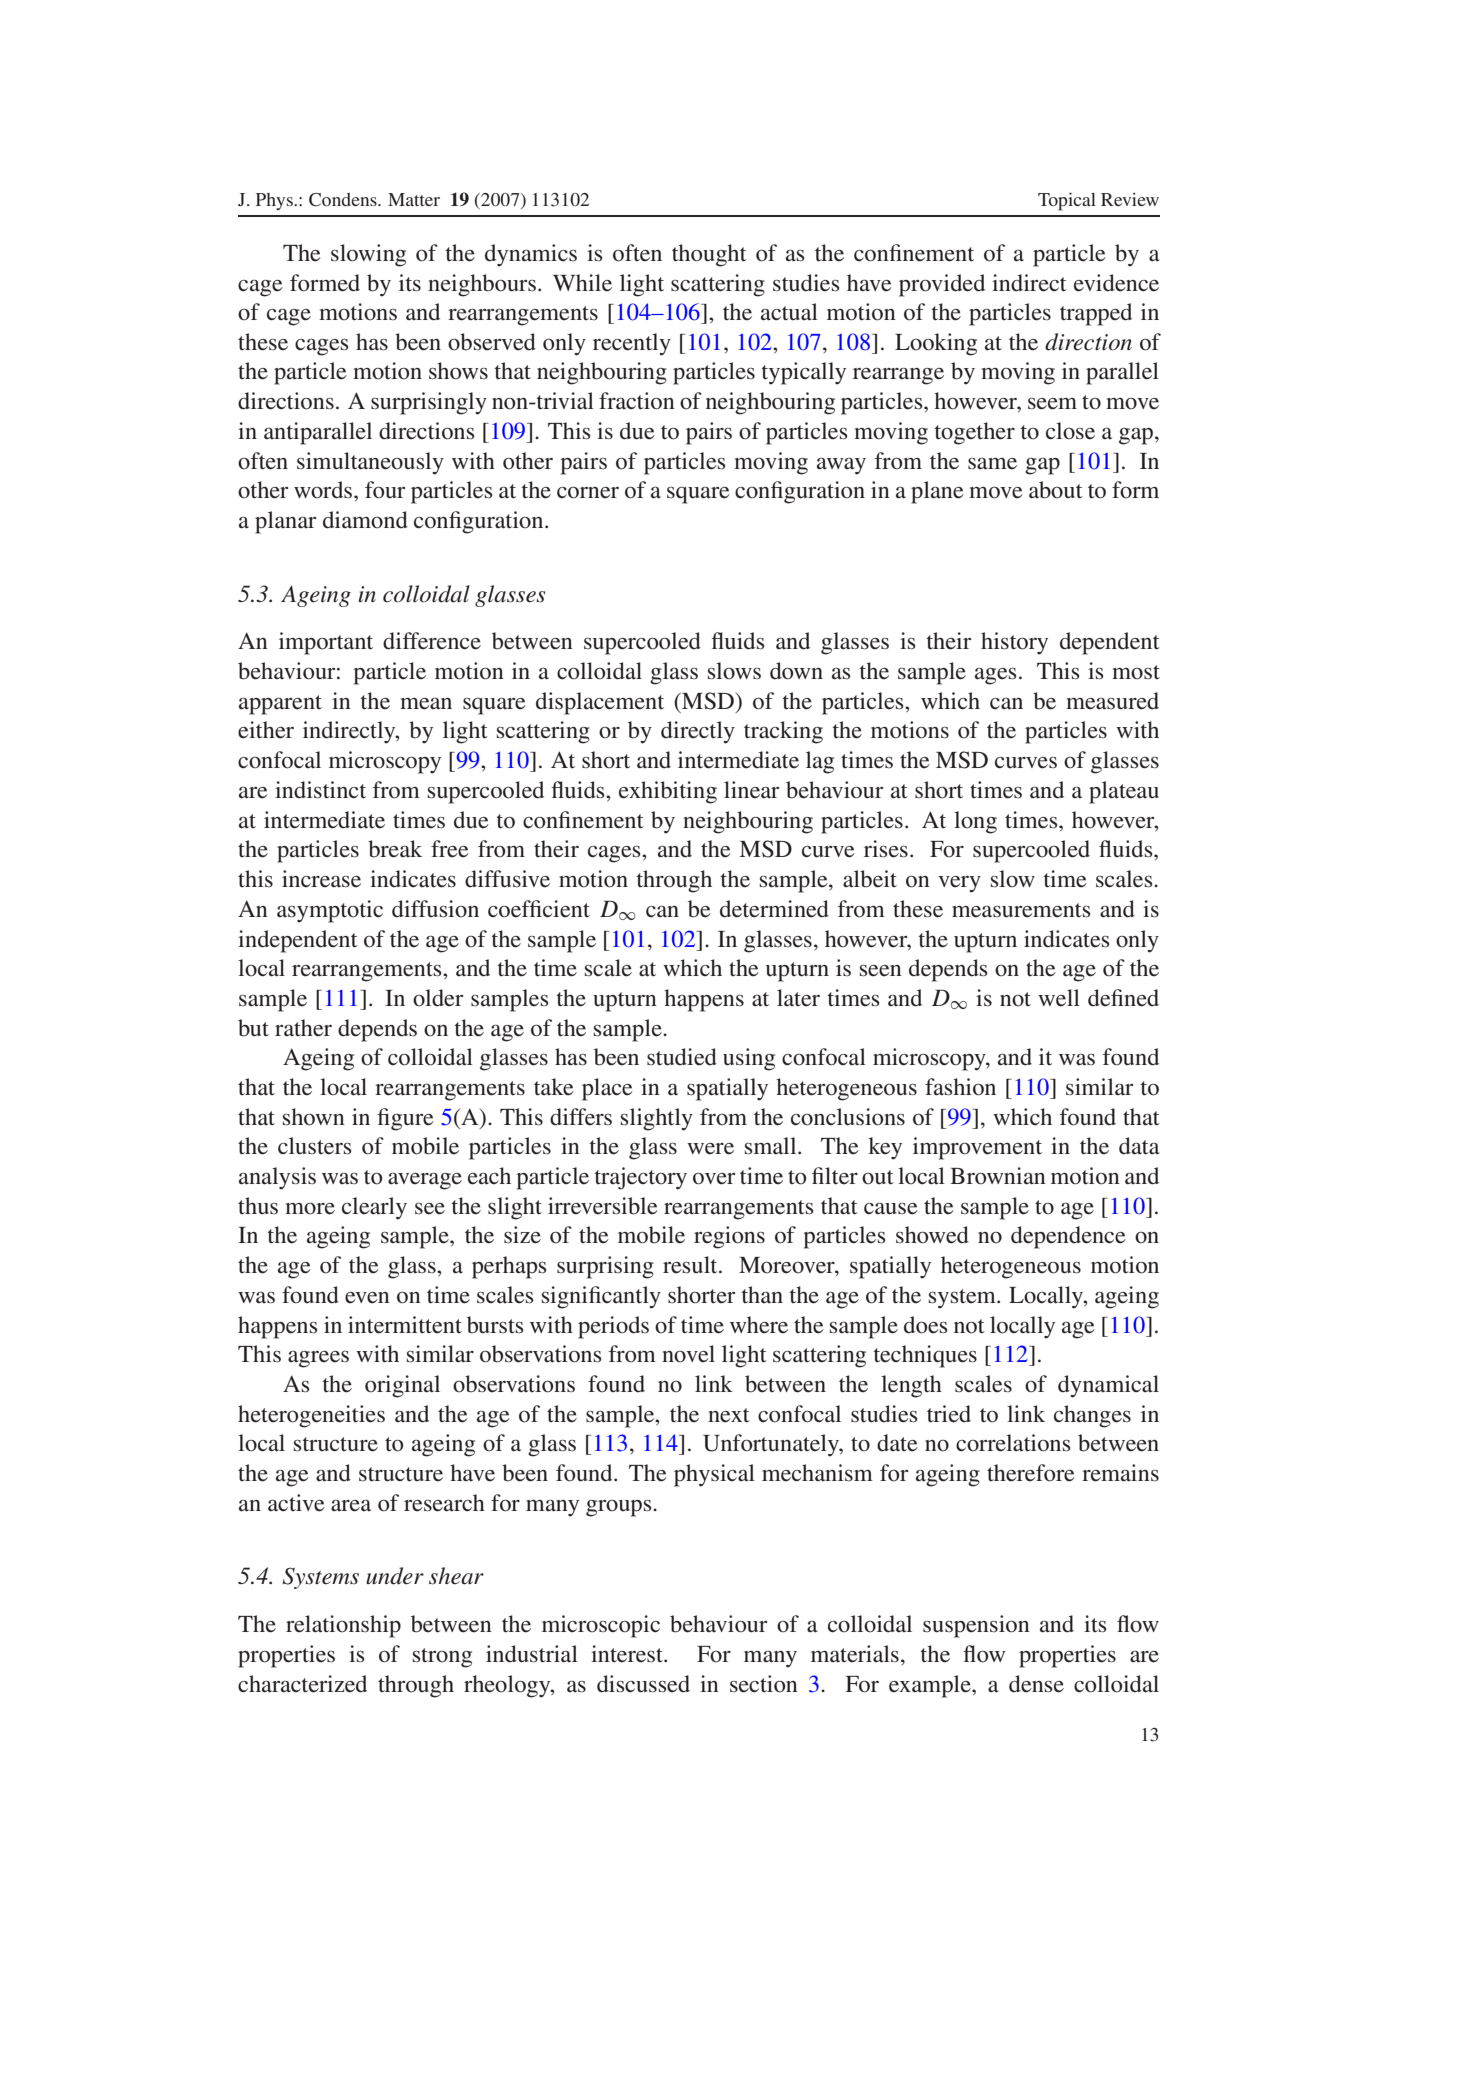 The image size is (1479, 2092). Describe the element at coordinates (367, 1298) in the page. I see `even` at that location.
